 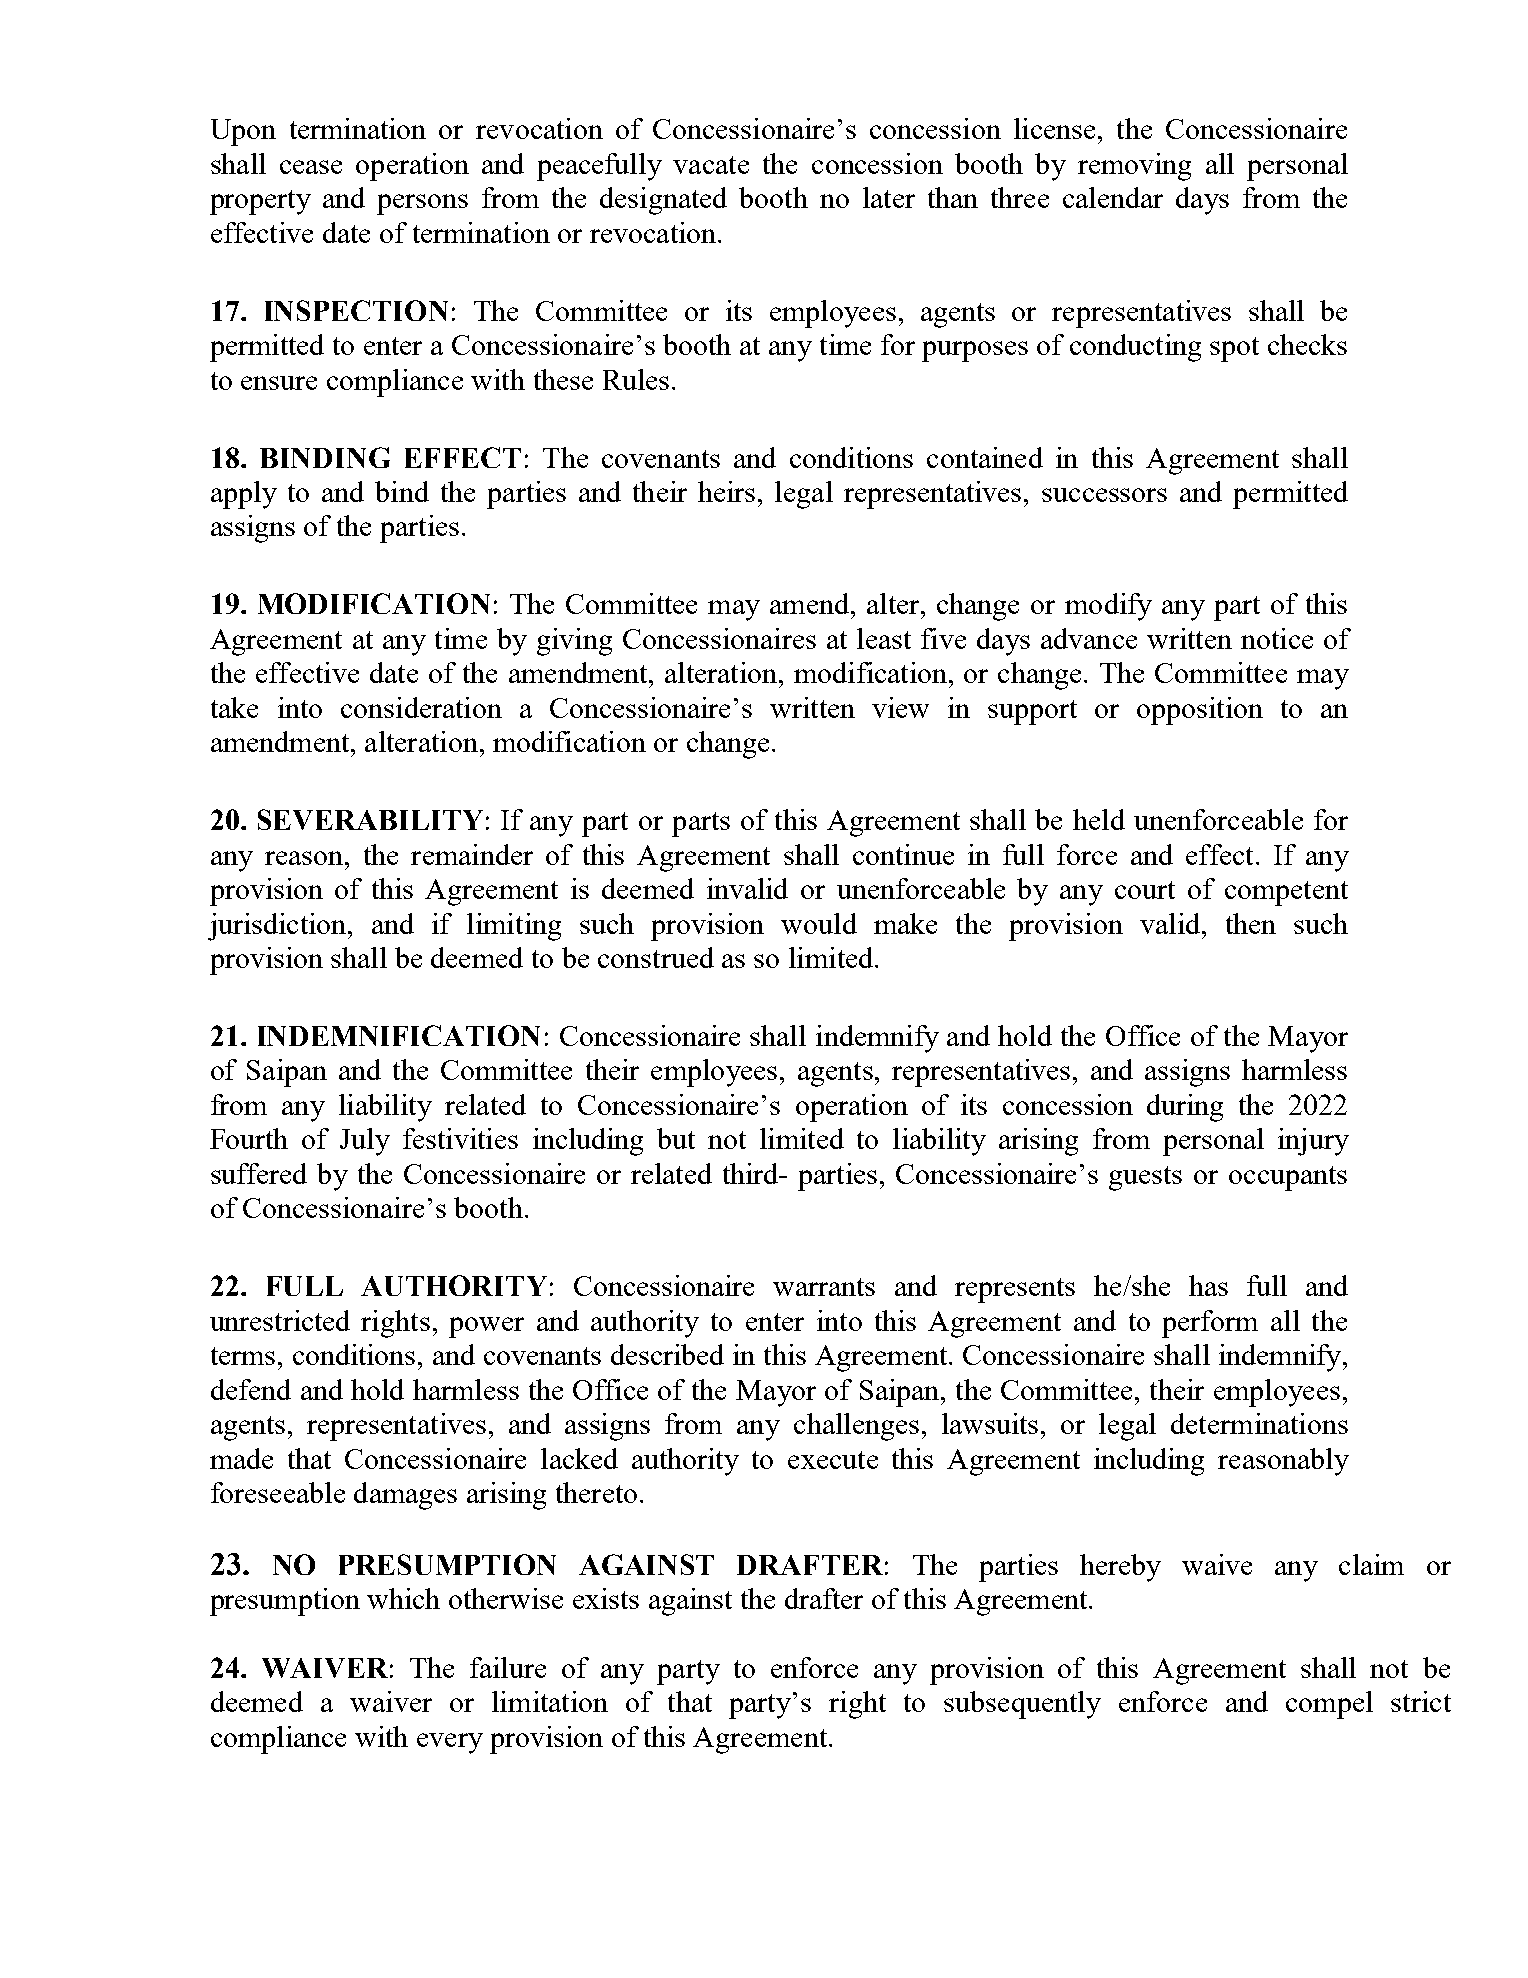 What do you see at coordinates (311, 167) in the image?
I see `cease` at bounding box center [311, 167].
